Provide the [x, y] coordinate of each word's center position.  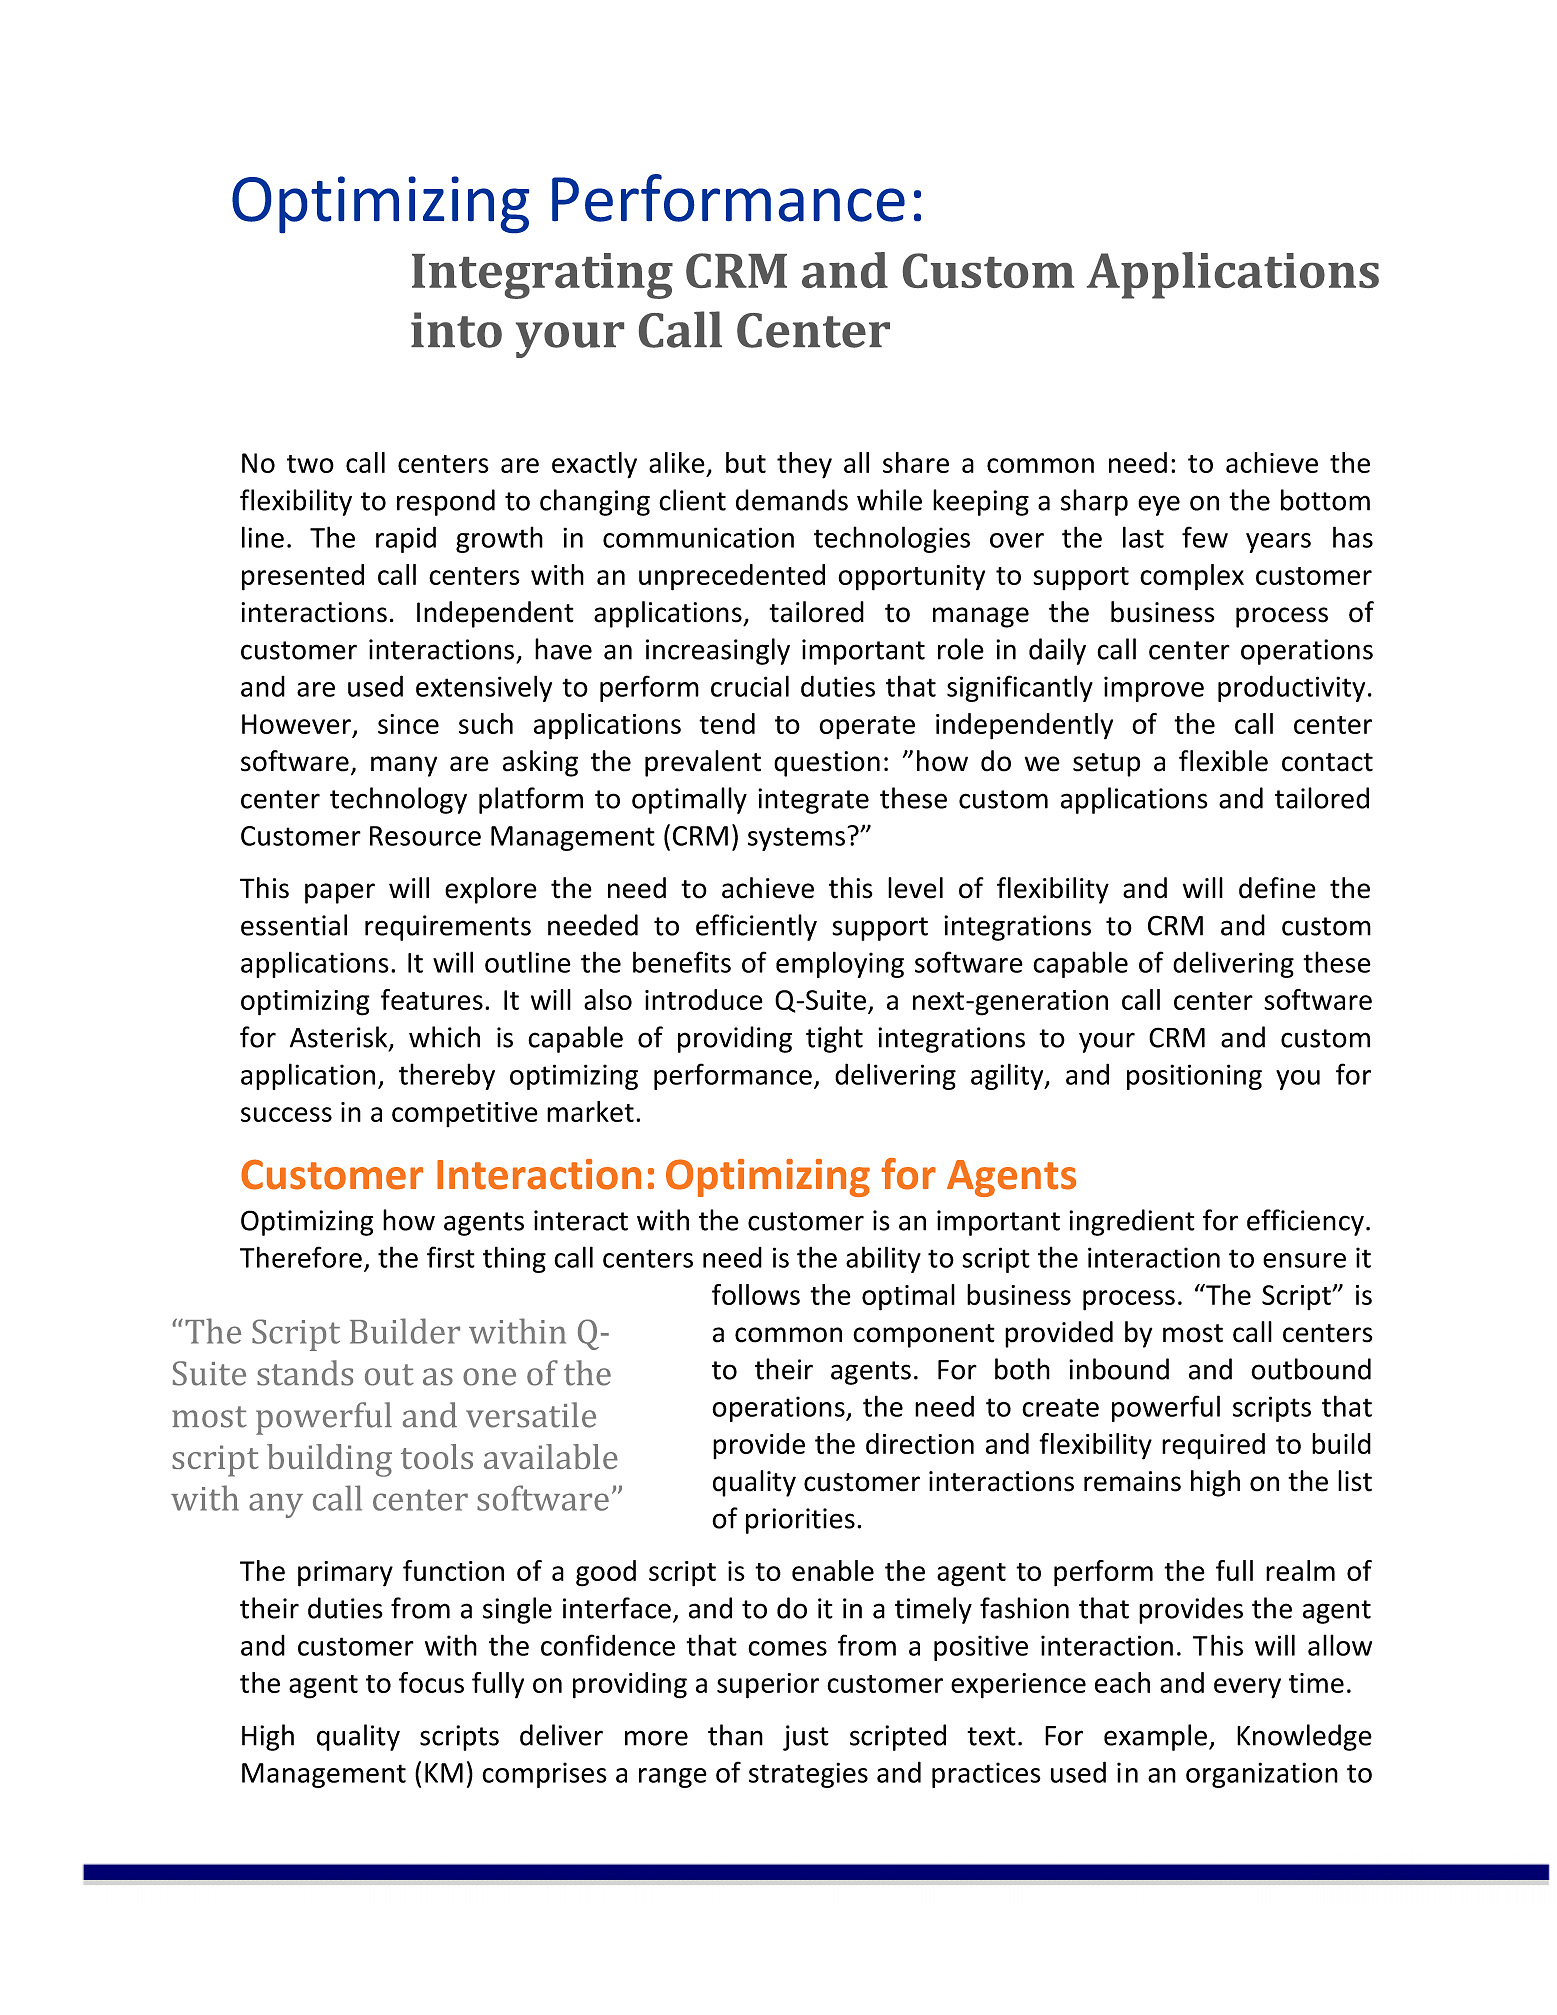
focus [431, 1682]
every [1247, 1688]
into [456, 330]
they [804, 465]
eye [1159, 505]
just [806, 1738]
